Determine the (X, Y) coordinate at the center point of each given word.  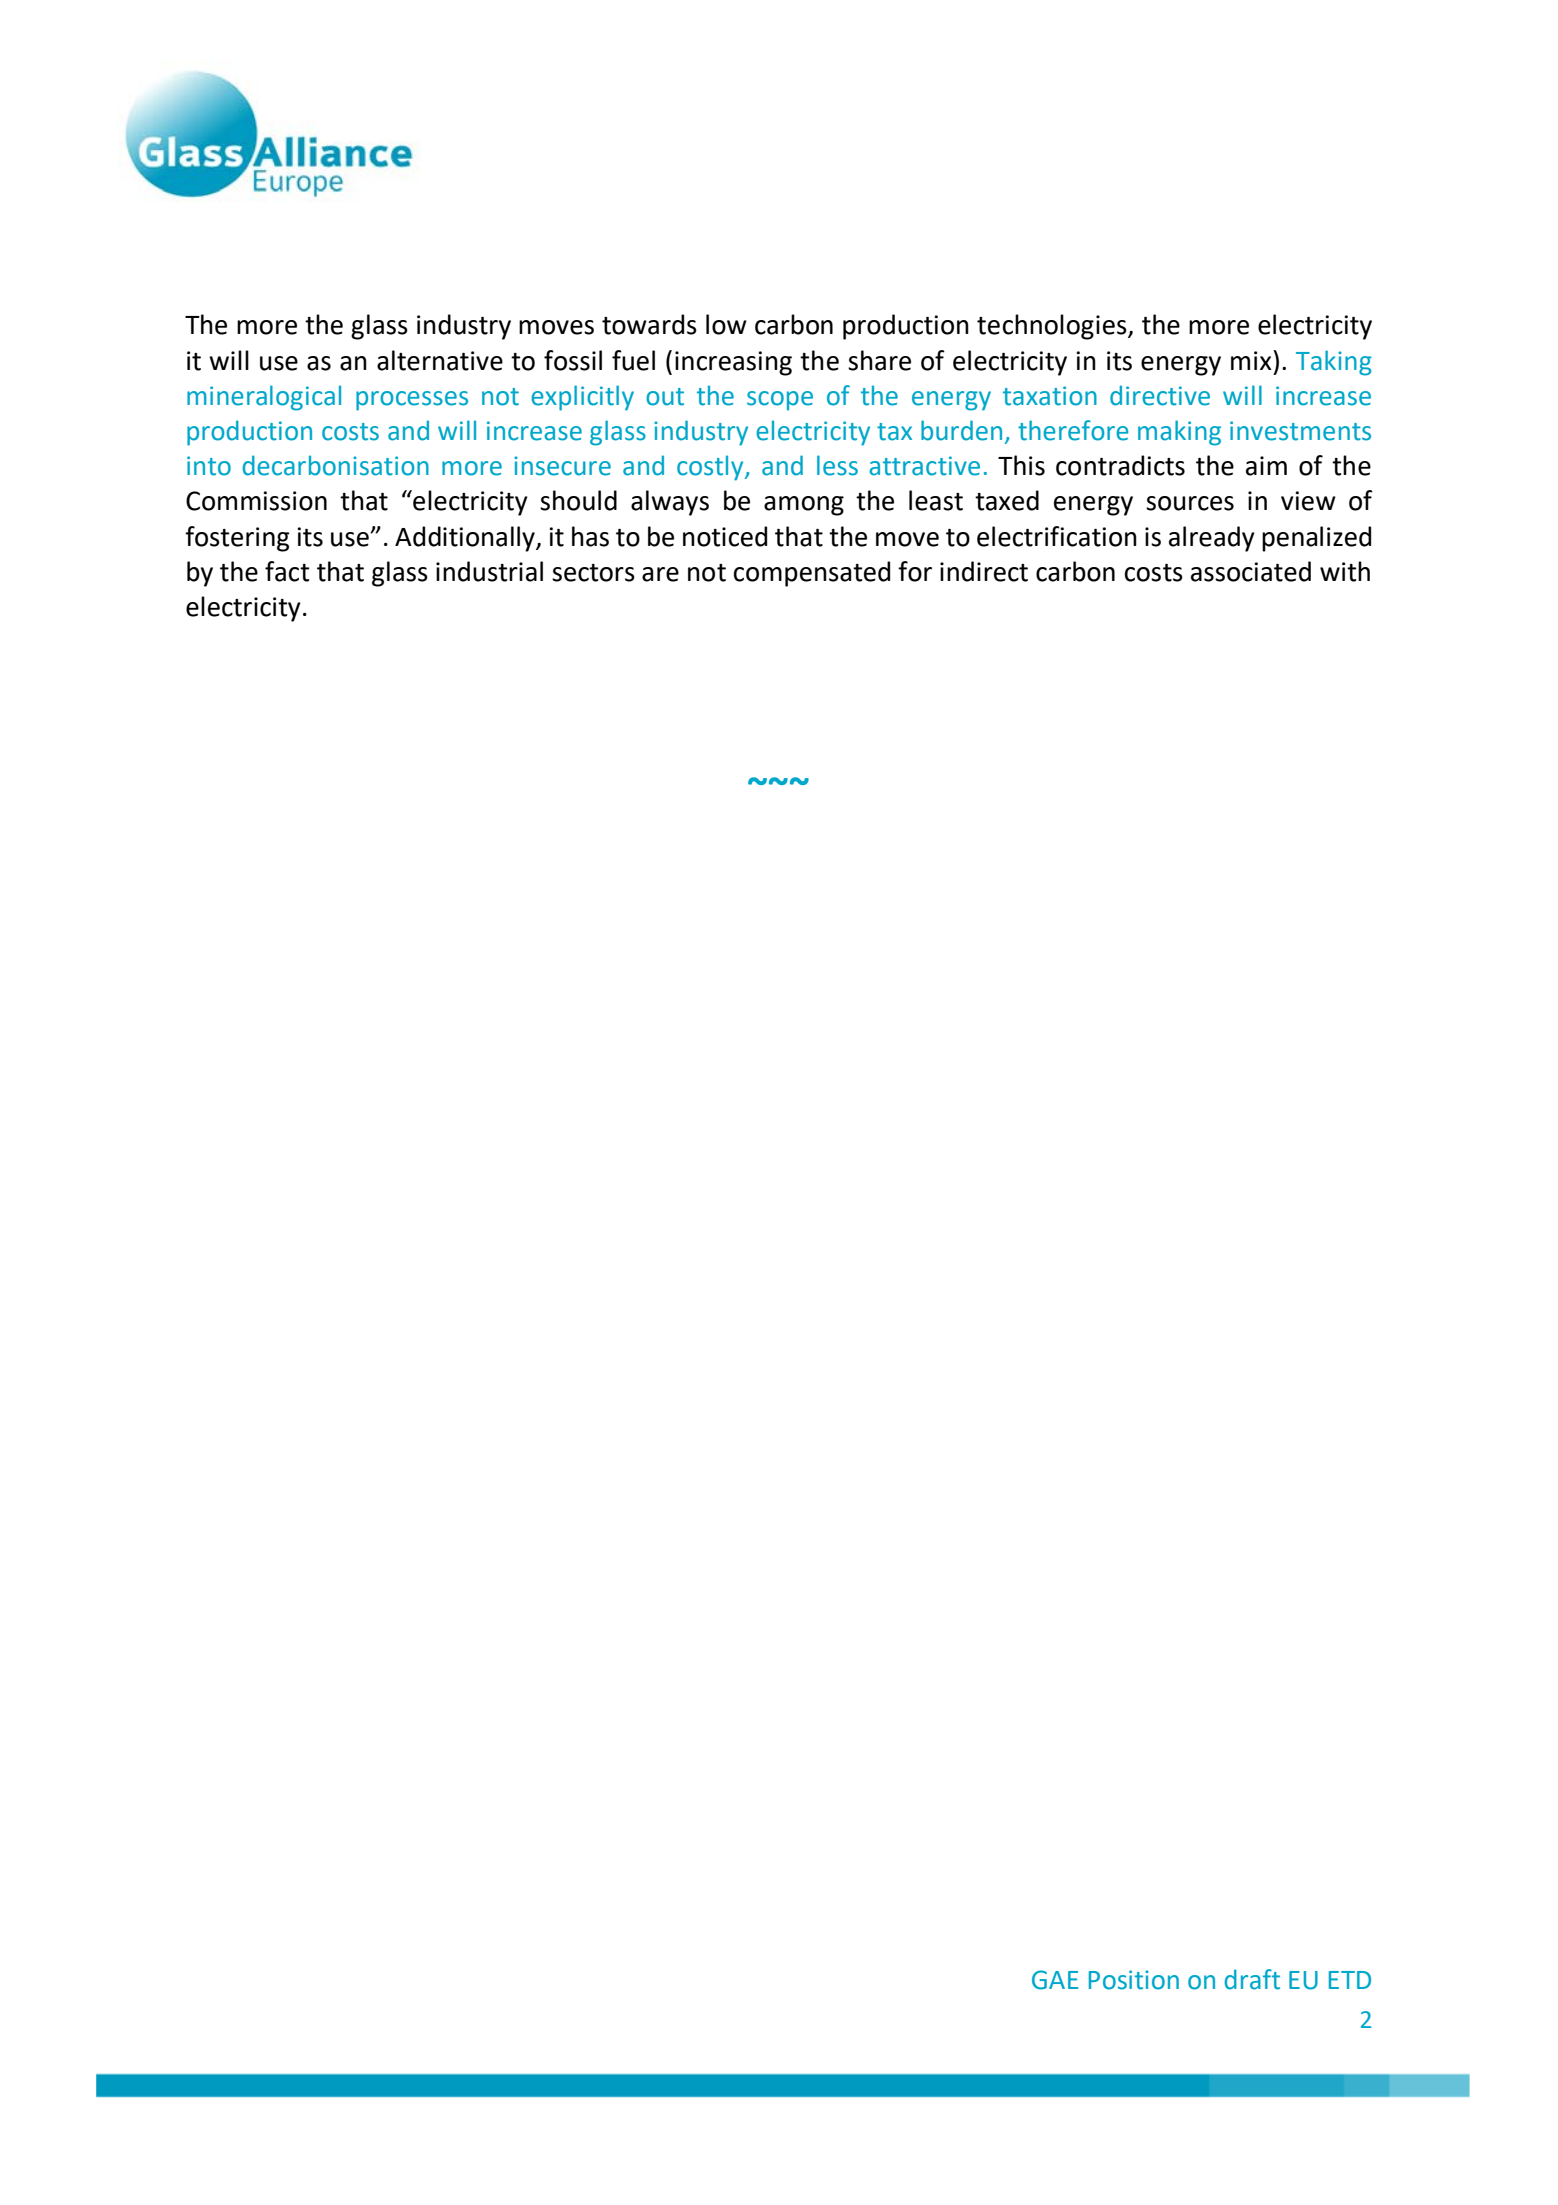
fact (287, 571)
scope (780, 401)
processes (412, 401)
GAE (1055, 1980)
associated (1251, 571)
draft (1252, 1979)
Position (1134, 1980)
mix (1252, 360)
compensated (812, 574)
